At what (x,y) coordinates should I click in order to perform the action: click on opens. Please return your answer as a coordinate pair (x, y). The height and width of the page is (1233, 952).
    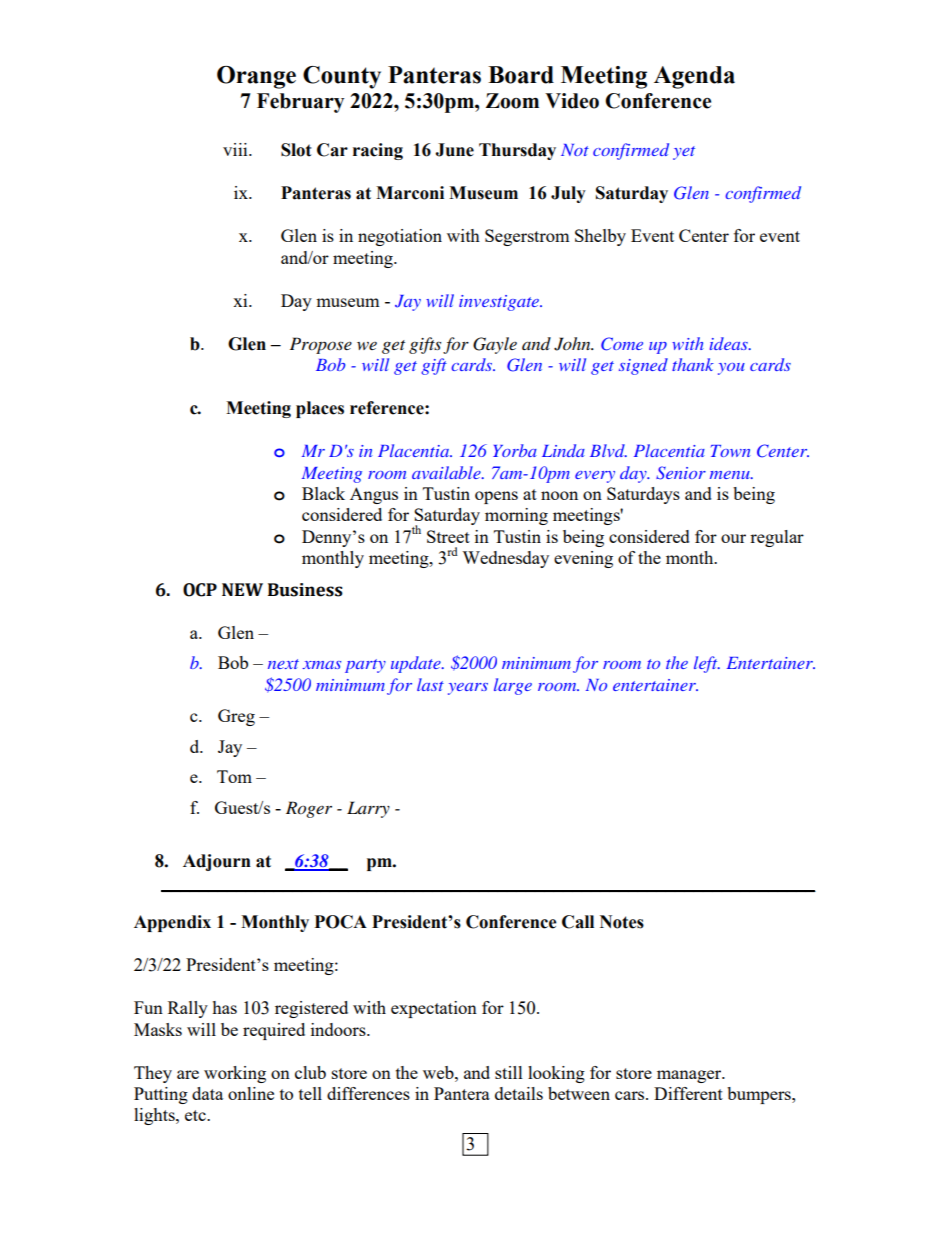
    Looking at the image, I should click on (496, 497).
